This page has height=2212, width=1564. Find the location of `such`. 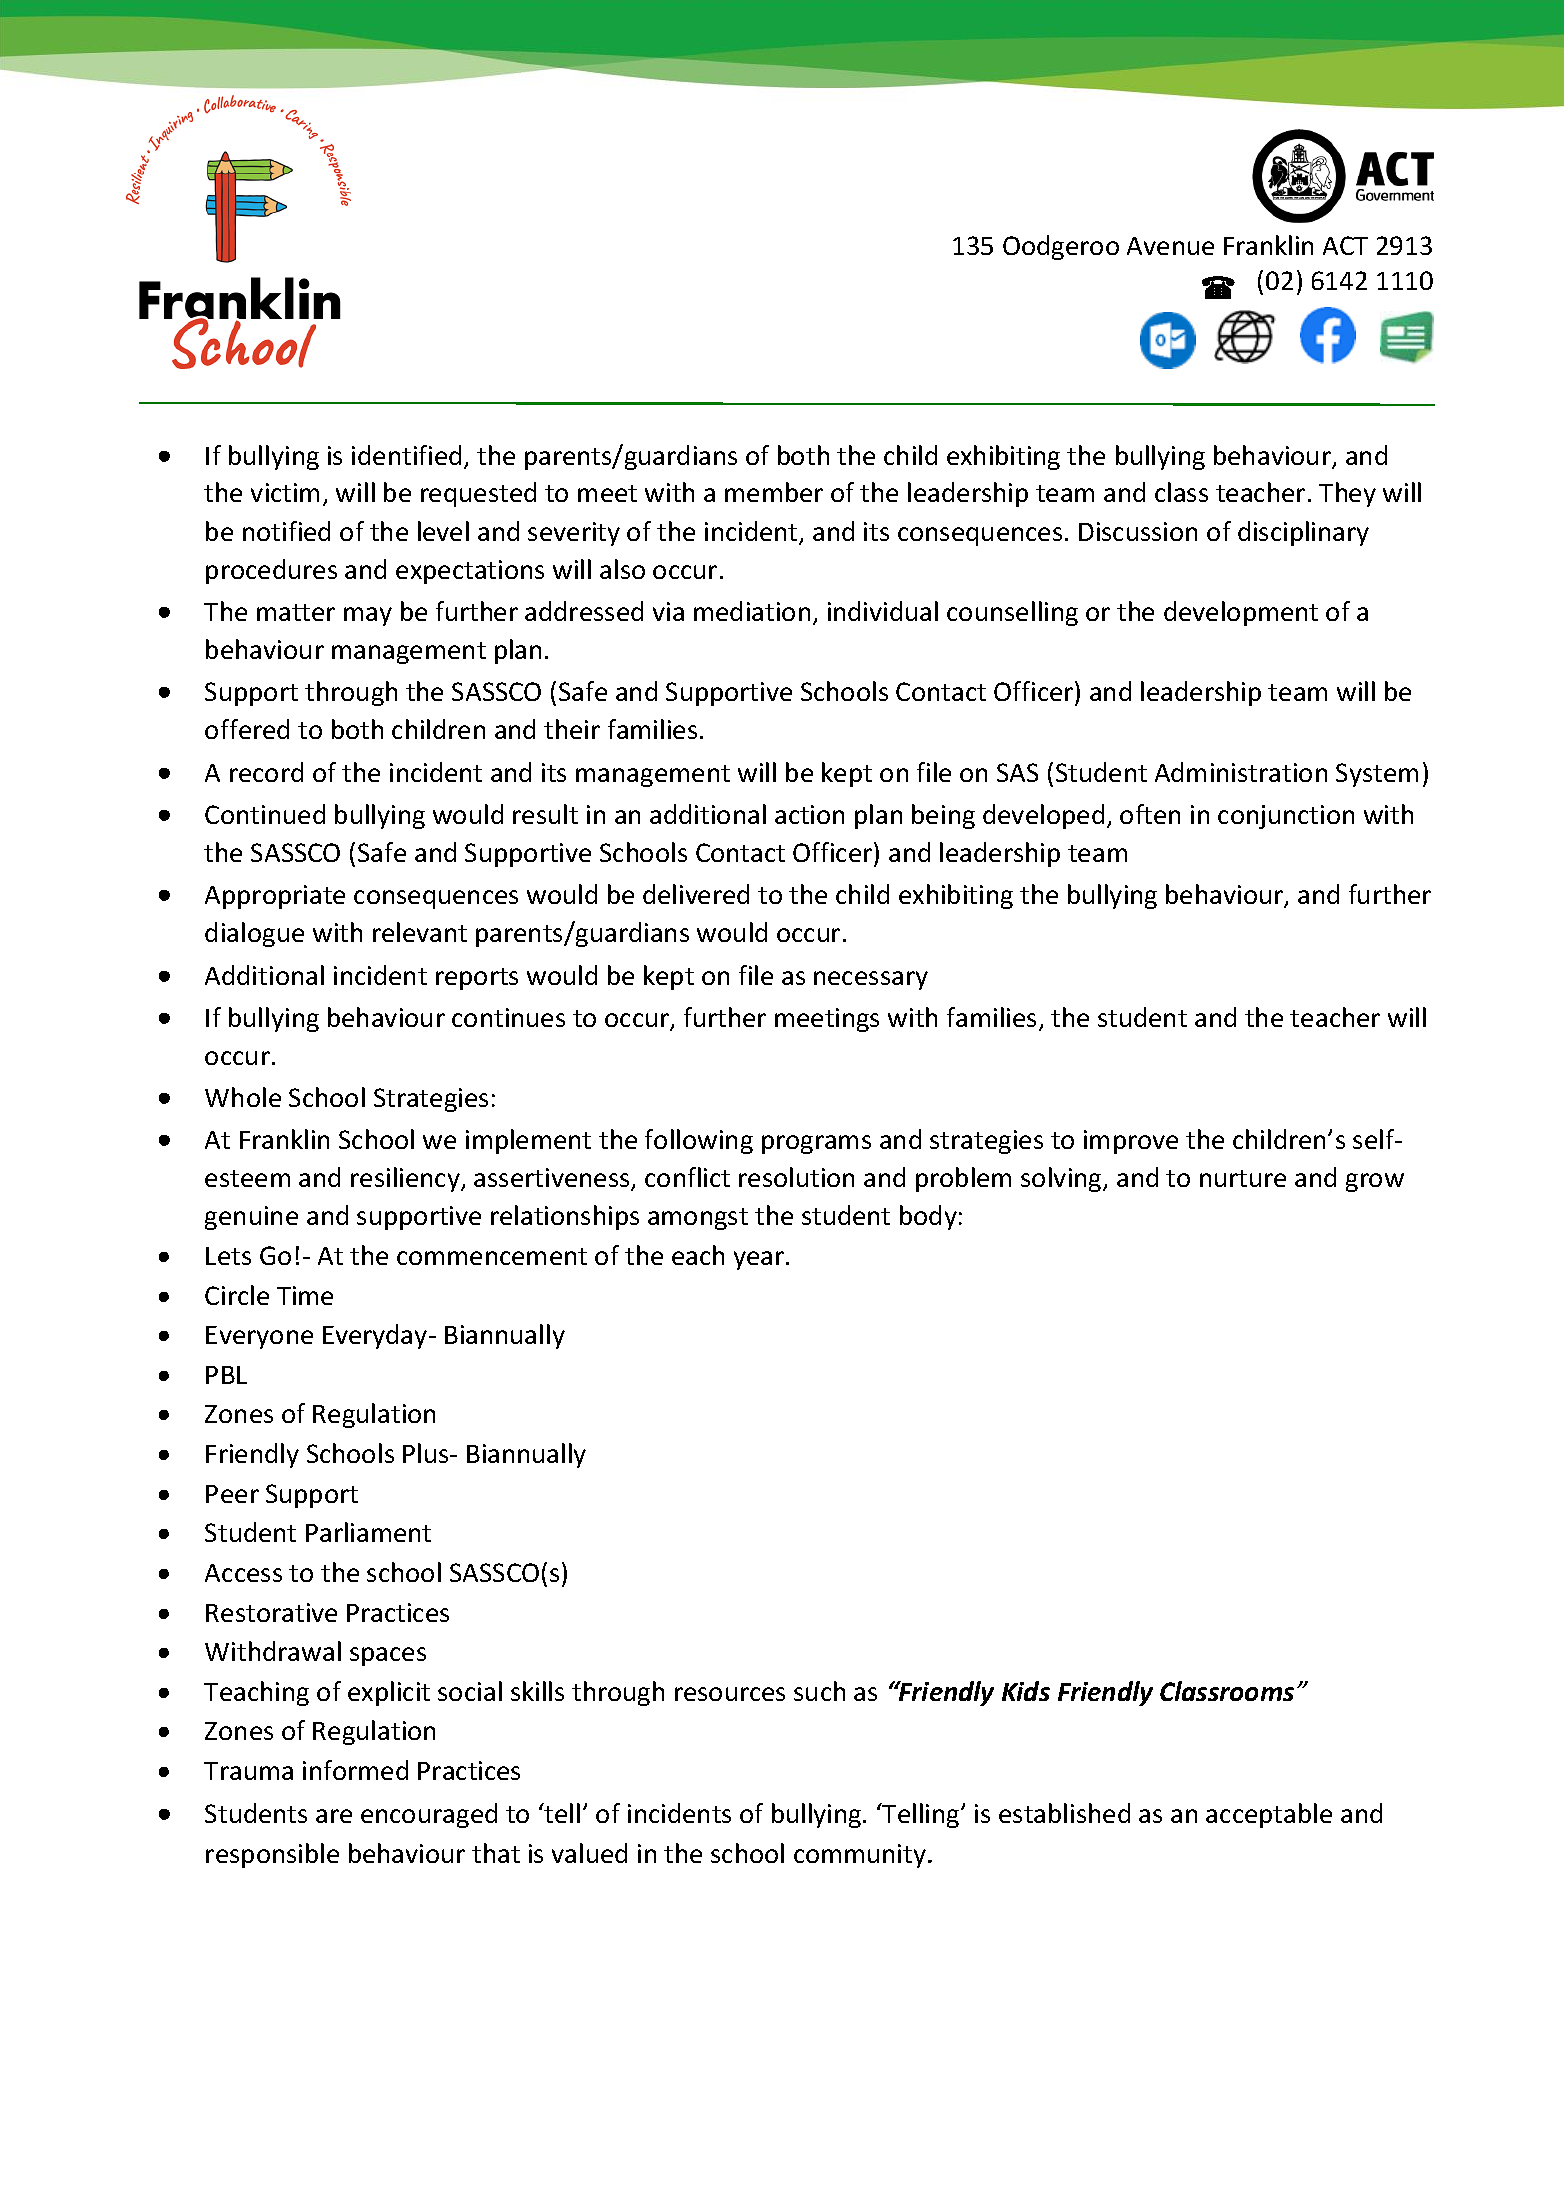

such is located at coordinates (819, 1691).
